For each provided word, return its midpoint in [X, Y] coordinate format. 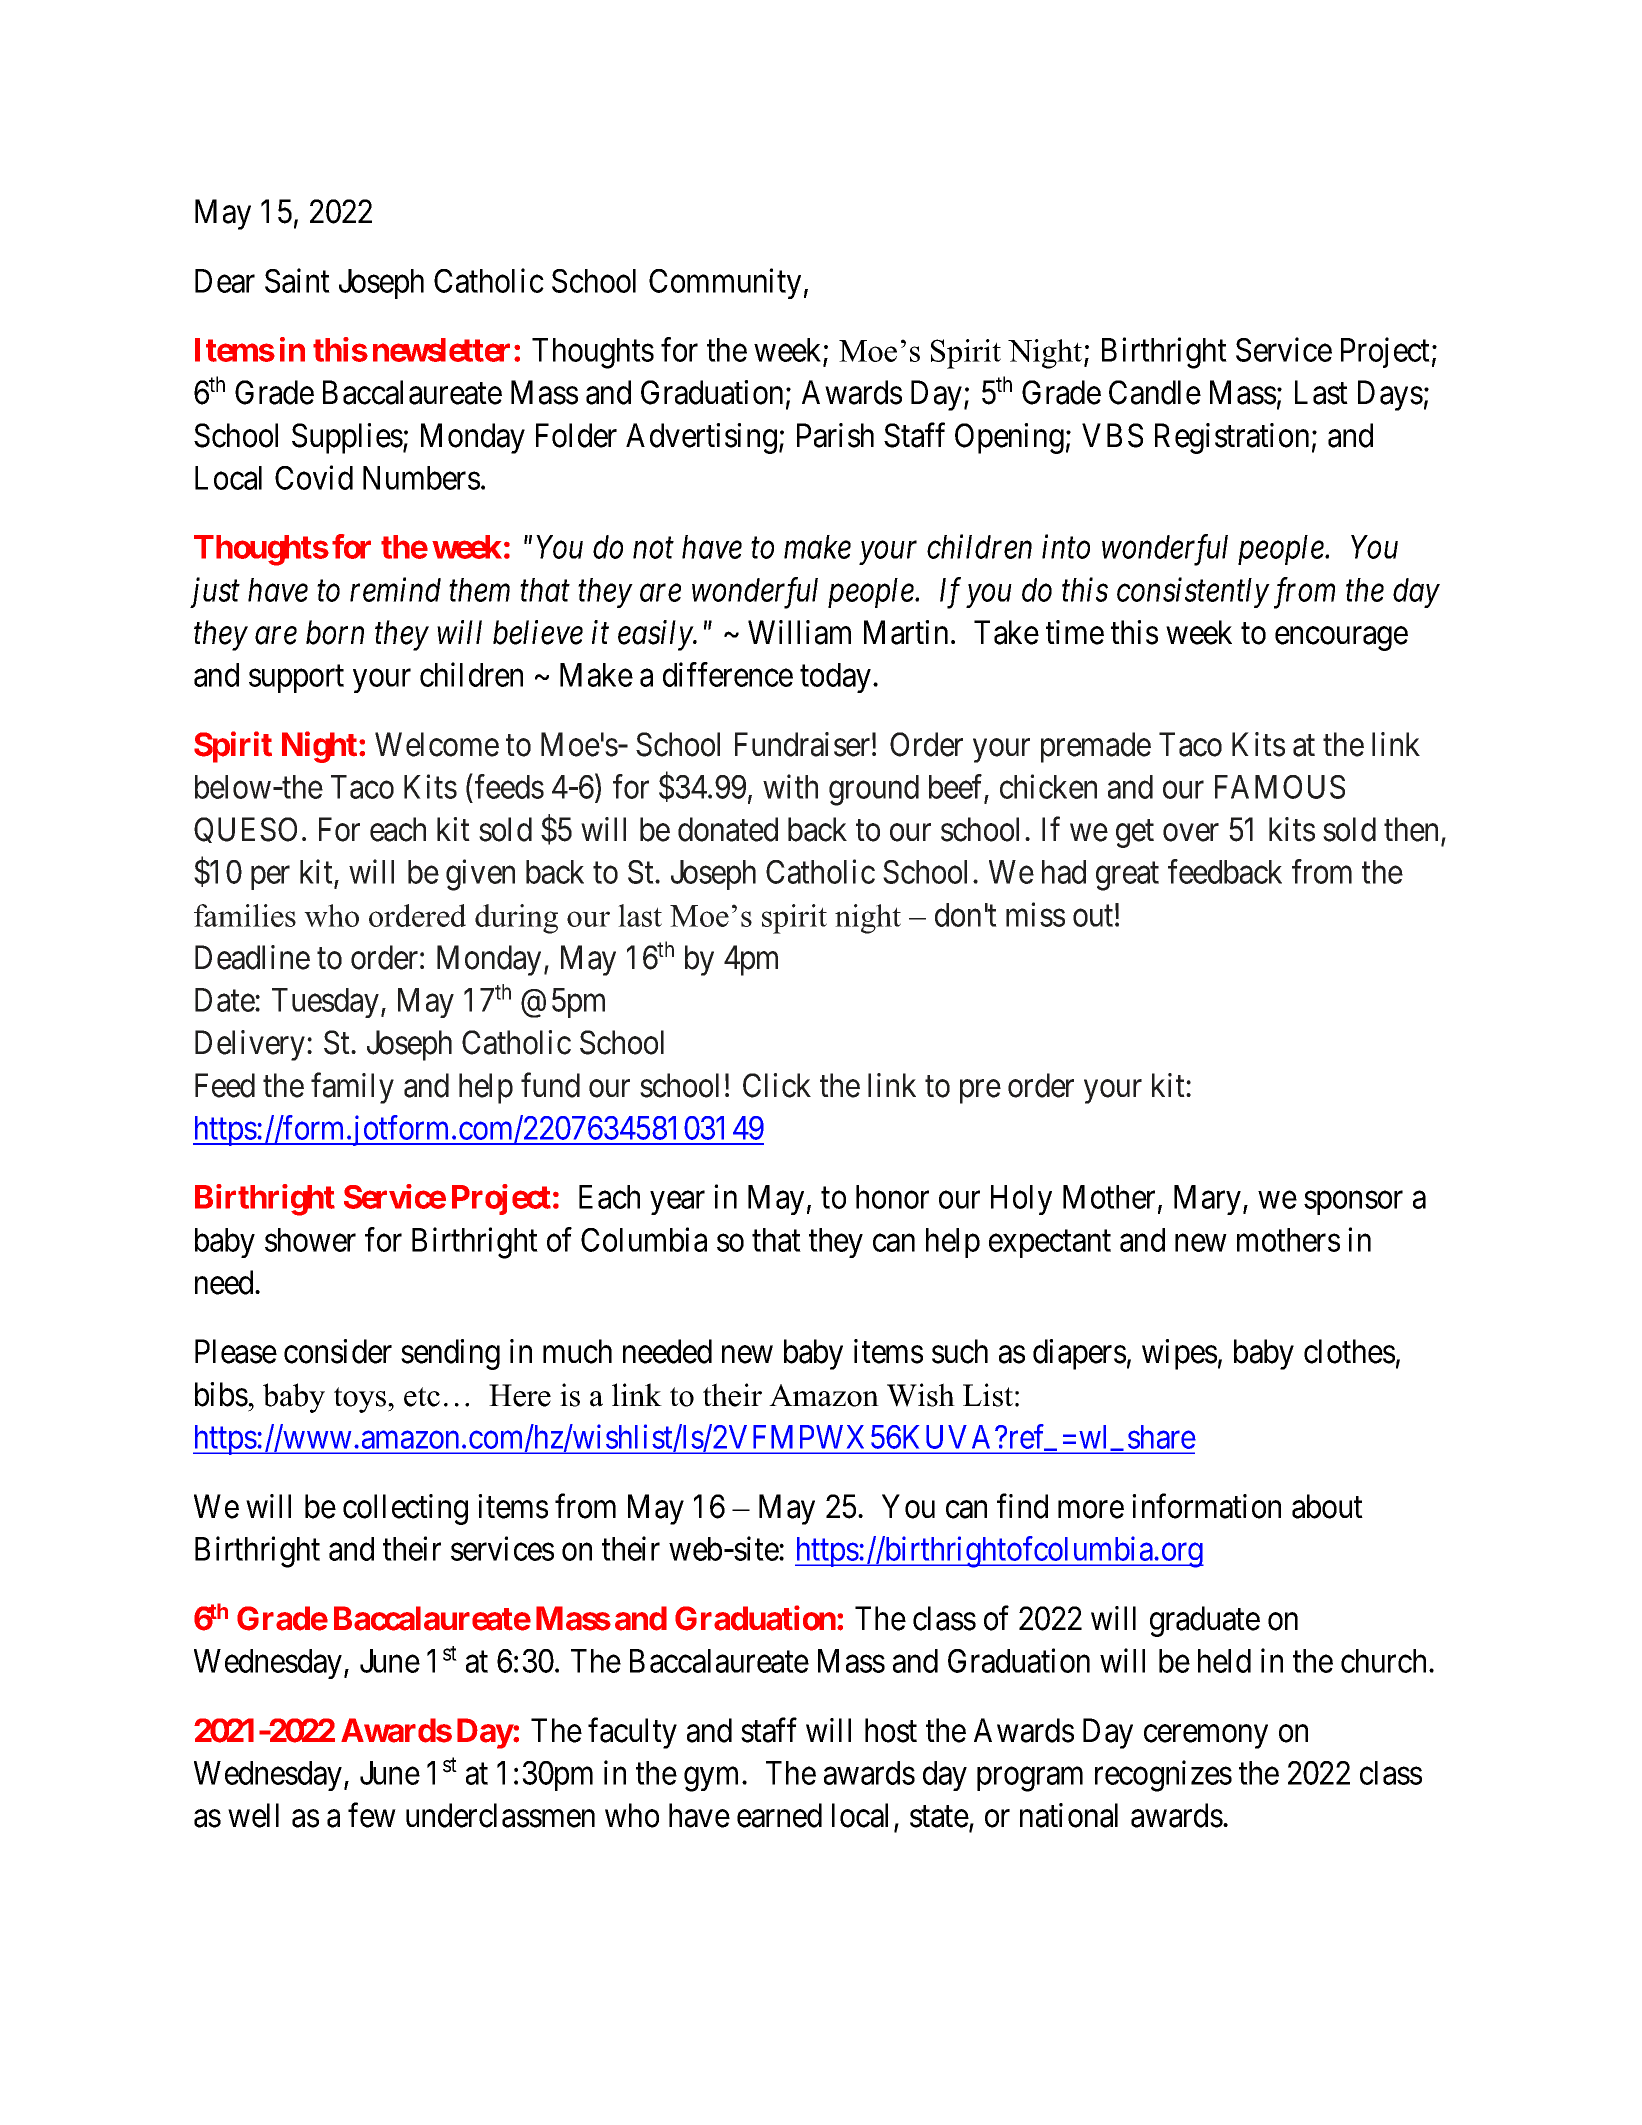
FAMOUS [1280, 787]
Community [725, 283]
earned [779, 1815]
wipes [1179, 1354]
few [372, 1815]
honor [892, 1197]
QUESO [245, 830]
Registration [1232, 438]
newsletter [441, 350]
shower [310, 1240]
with [790, 786]
